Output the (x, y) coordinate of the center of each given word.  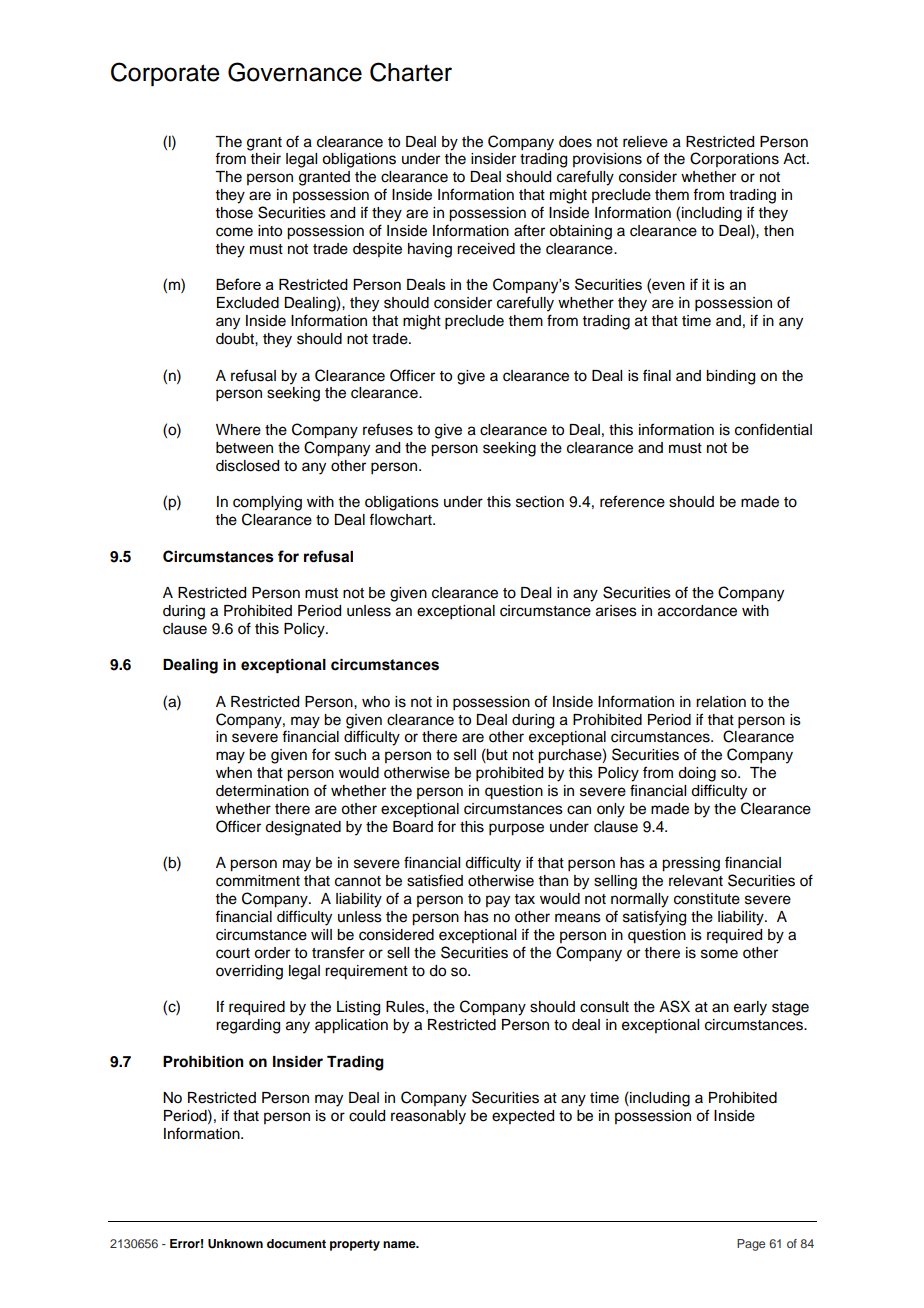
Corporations (734, 159)
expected (523, 1117)
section (540, 502)
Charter (411, 72)
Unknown (235, 1244)
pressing (691, 864)
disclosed (247, 466)
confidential (773, 429)
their (266, 159)
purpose (516, 829)
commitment (258, 881)
